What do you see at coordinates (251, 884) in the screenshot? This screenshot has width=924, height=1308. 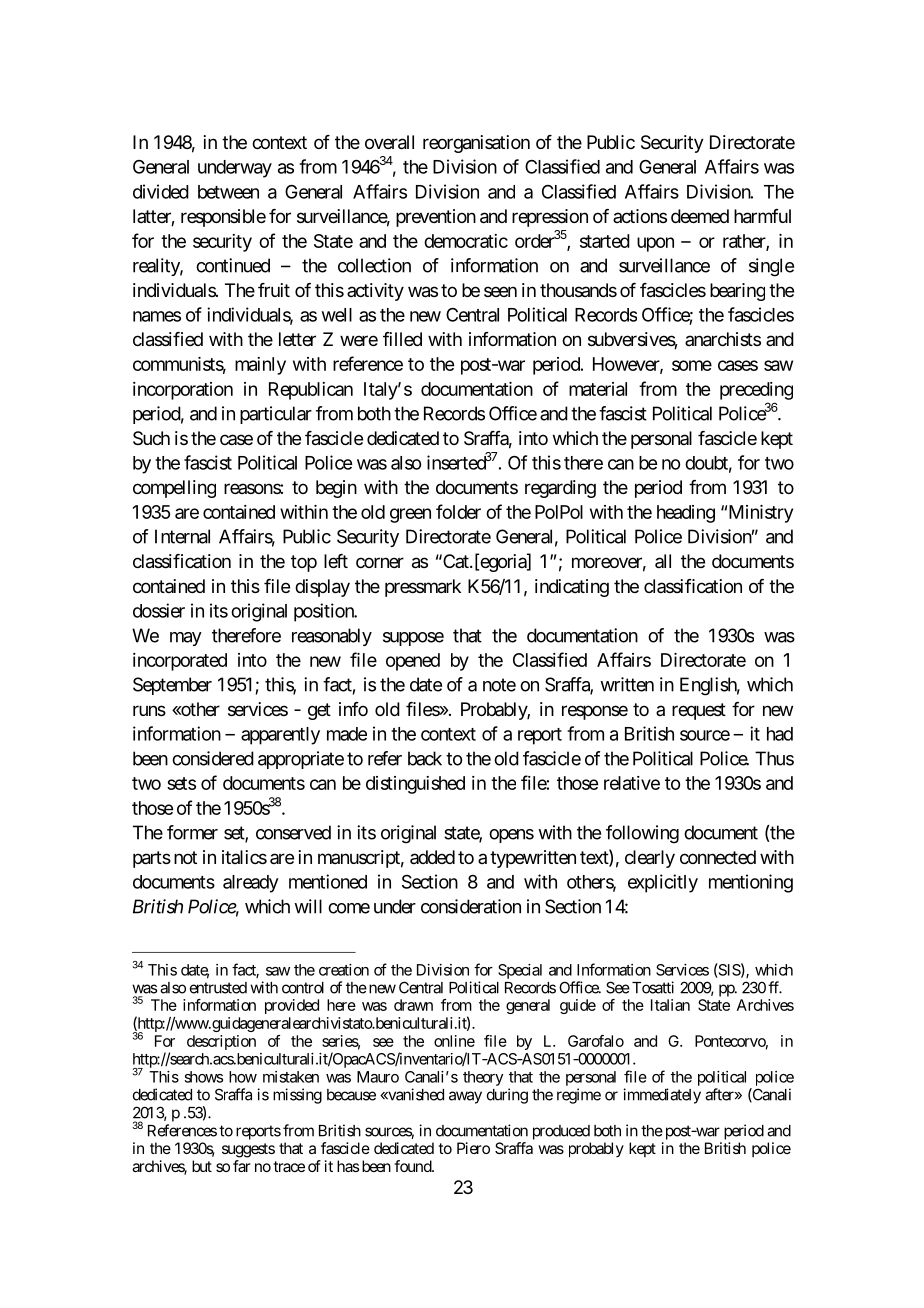 I see `already` at bounding box center [251, 884].
